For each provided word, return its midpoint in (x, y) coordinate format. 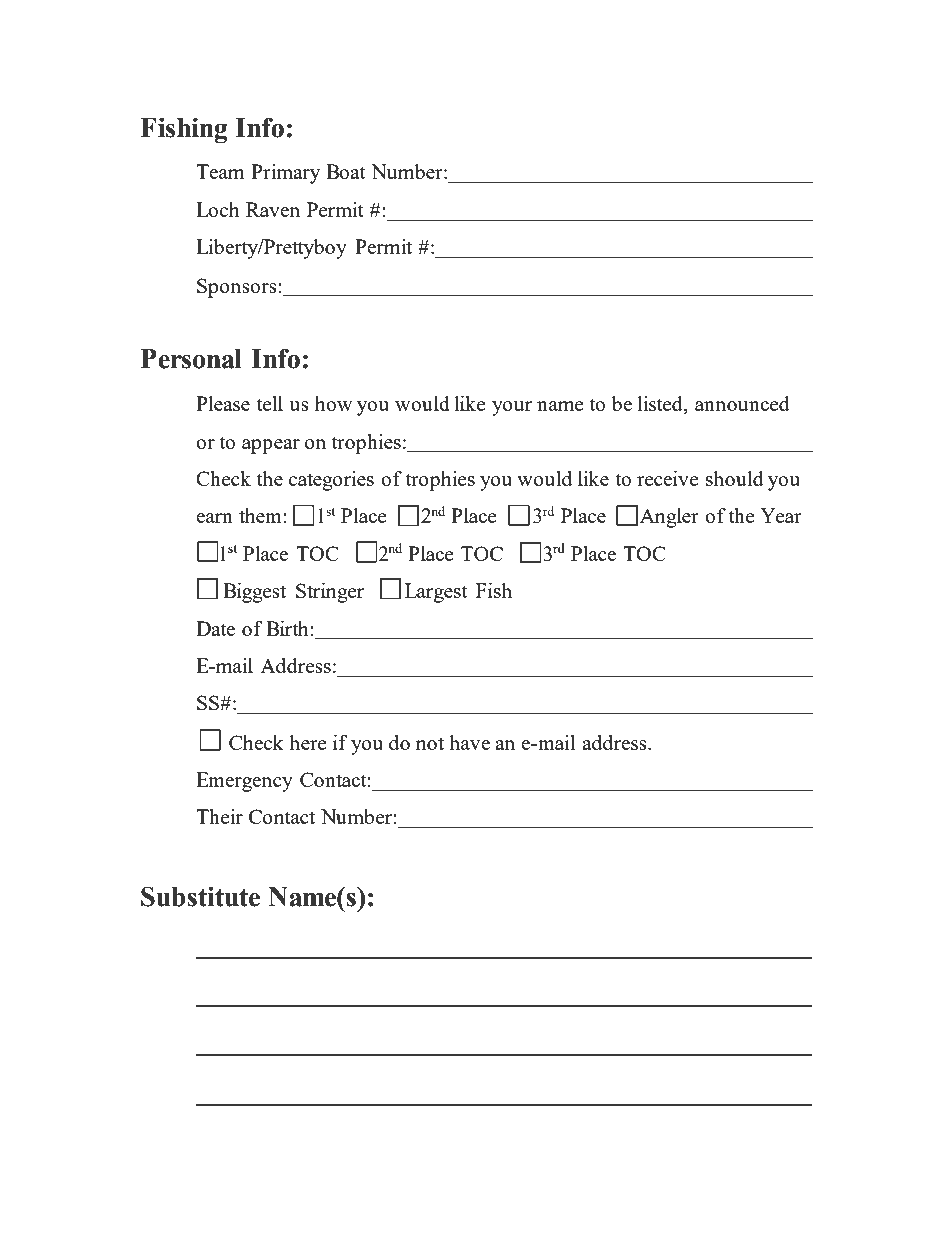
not (430, 743)
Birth (288, 628)
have (469, 742)
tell (270, 403)
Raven (273, 209)
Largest (436, 593)
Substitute (200, 896)
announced (742, 403)
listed (661, 405)
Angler (669, 518)
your (512, 408)
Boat (345, 171)
